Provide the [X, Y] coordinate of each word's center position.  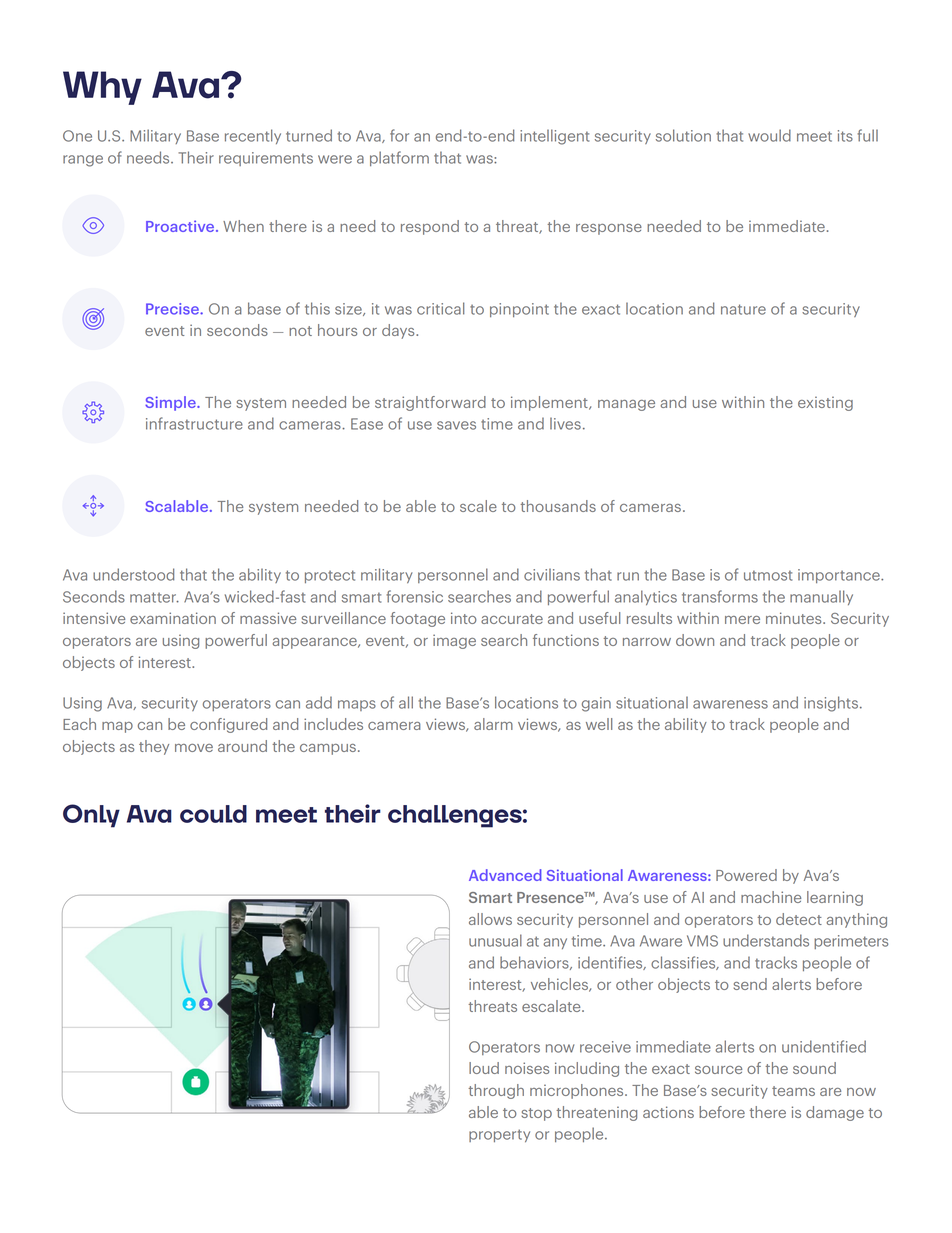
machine [771, 897]
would [769, 135]
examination [173, 618]
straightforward [430, 403]
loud [484, 1068]
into [464, 618]
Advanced [505, 875]
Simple [171, 403]
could [213, 814]
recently [253, 136]
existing [825, 403]
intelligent [554, 137]
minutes [795, 618]
